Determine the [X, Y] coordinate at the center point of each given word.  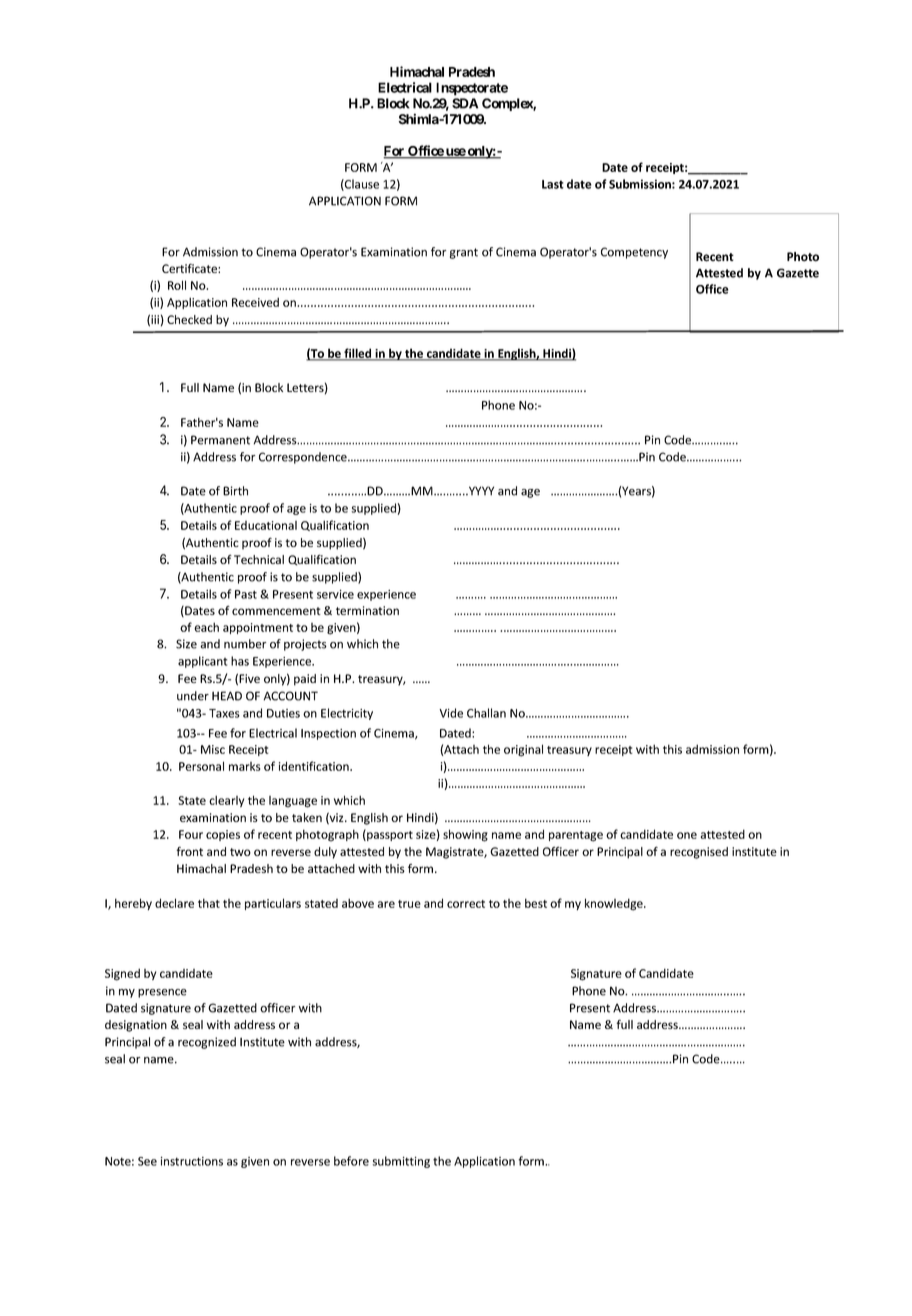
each [206, 627]
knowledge [615, 904]
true [409, 904]
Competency [634, 253]
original [523, 750]
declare [174, 903]
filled [358, 354]
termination [367, 610]
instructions [192, 1161]
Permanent [220, 440]
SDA [465, 103]
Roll [177, 285]
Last [553, 184]
